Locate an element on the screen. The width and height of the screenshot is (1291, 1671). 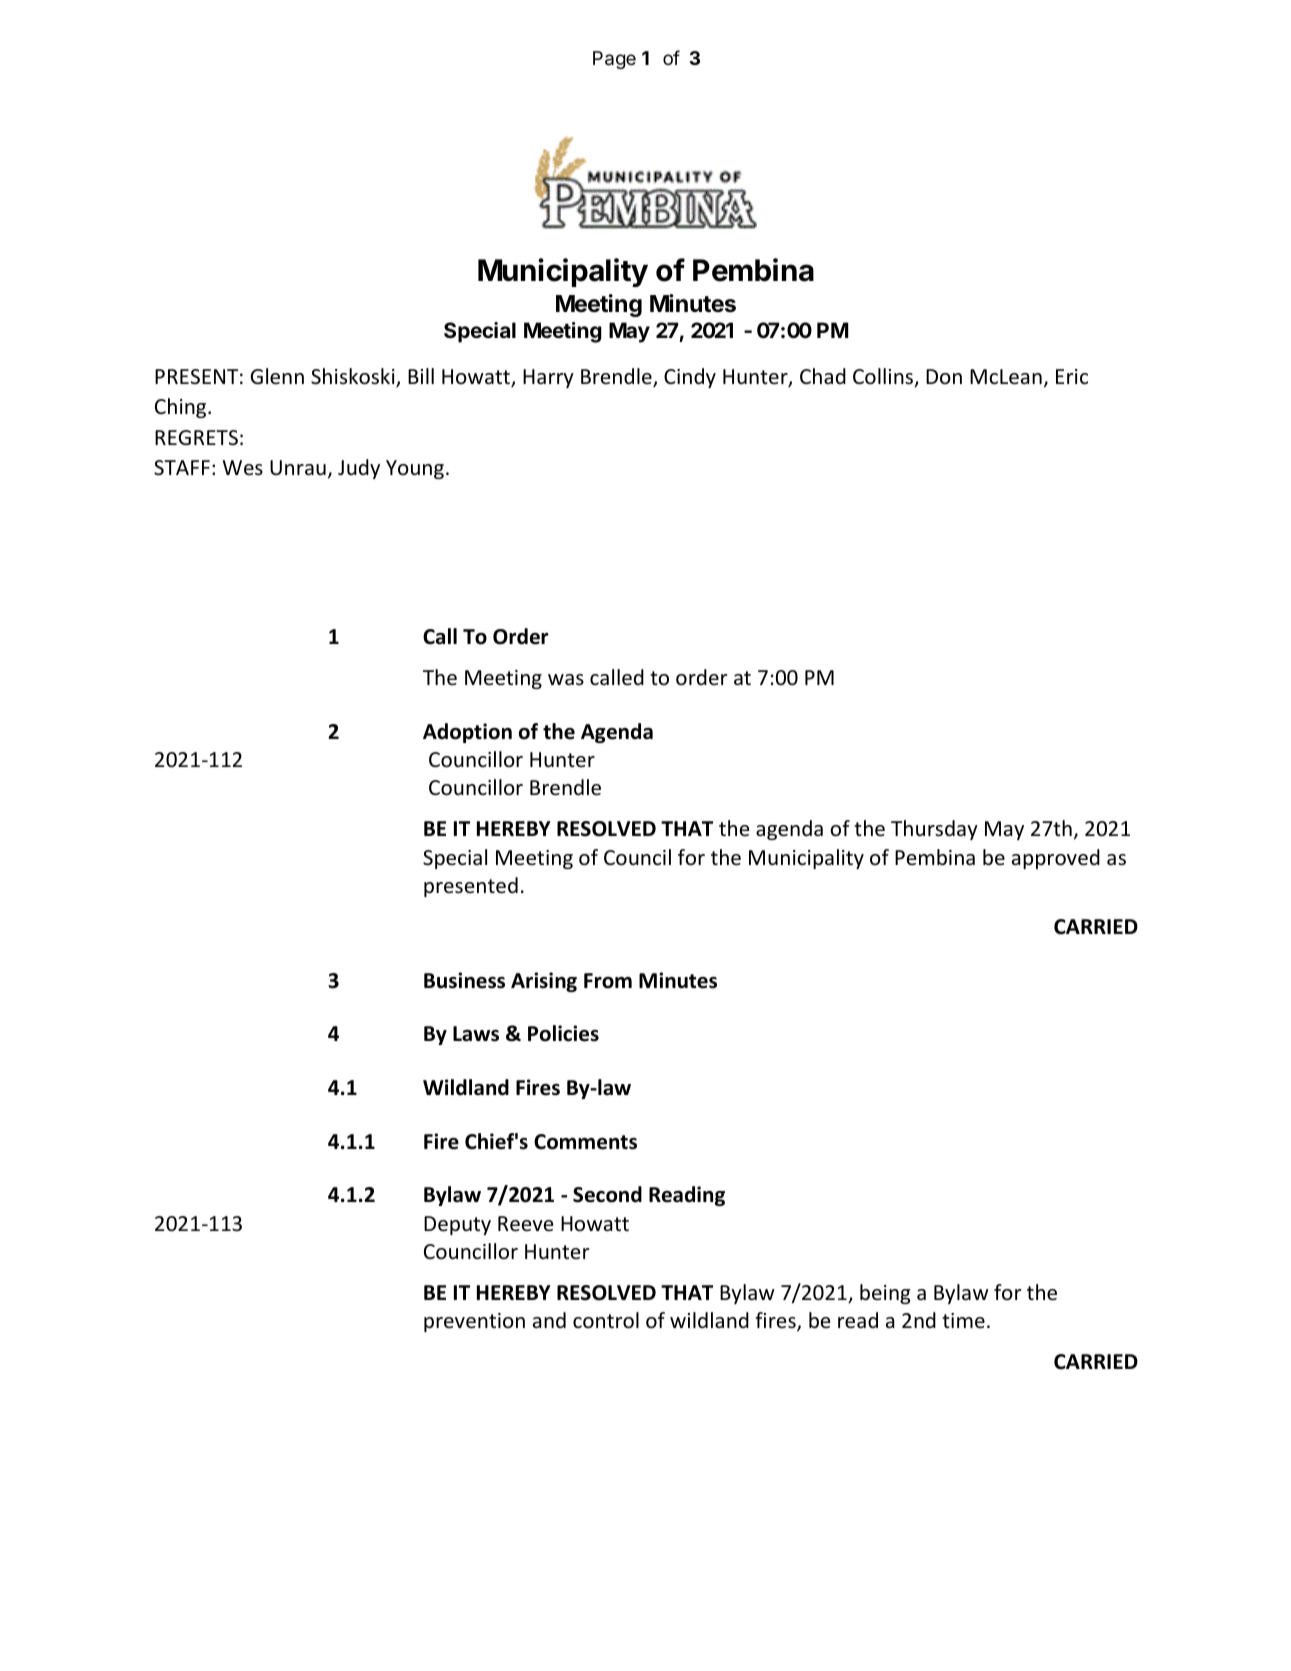
Thursday is located at coordinates (934, 830).
